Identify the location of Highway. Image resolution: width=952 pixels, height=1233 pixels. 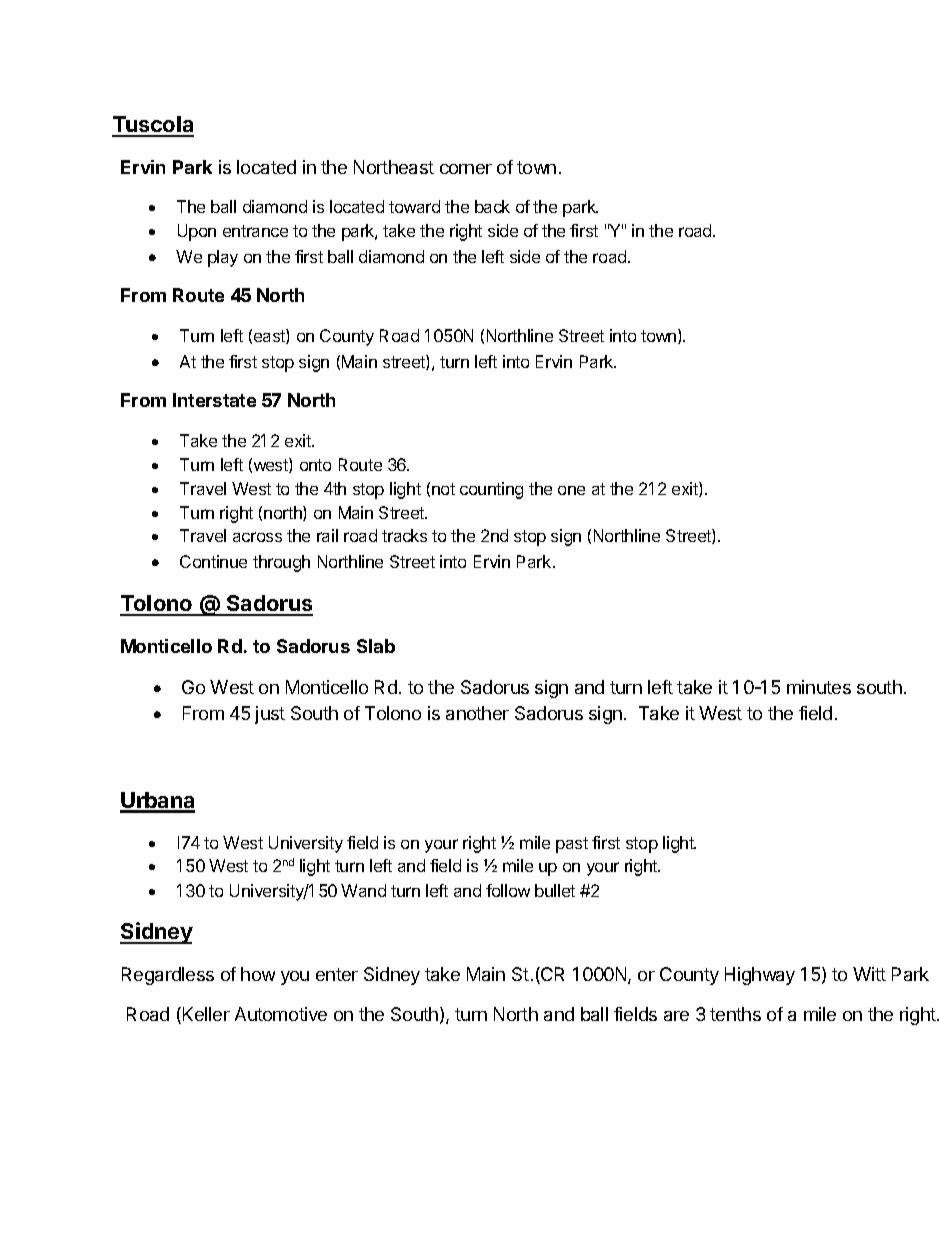
(760, 976).
